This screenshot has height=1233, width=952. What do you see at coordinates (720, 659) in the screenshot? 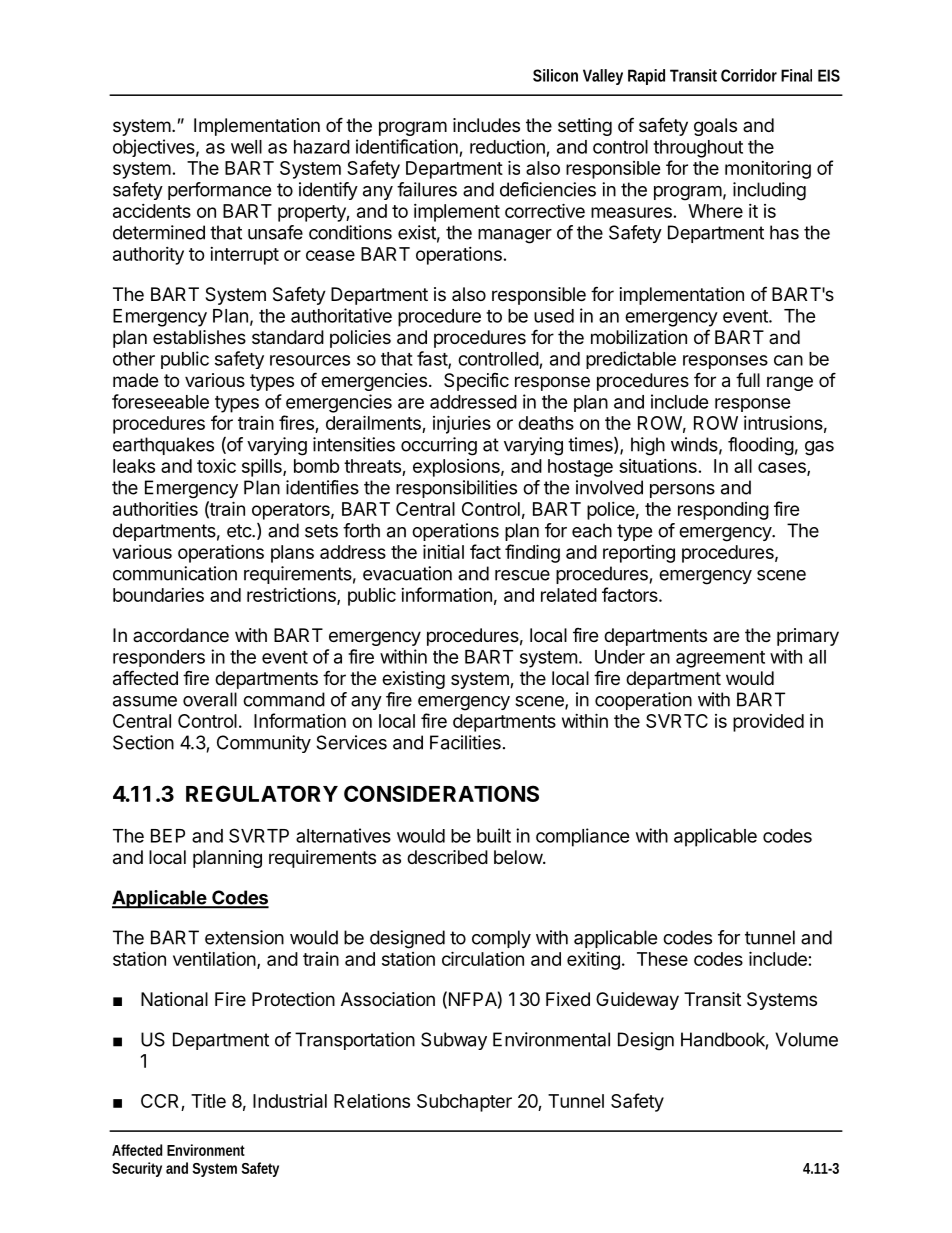
I see `agreement` at bounding box center [720, 659].
